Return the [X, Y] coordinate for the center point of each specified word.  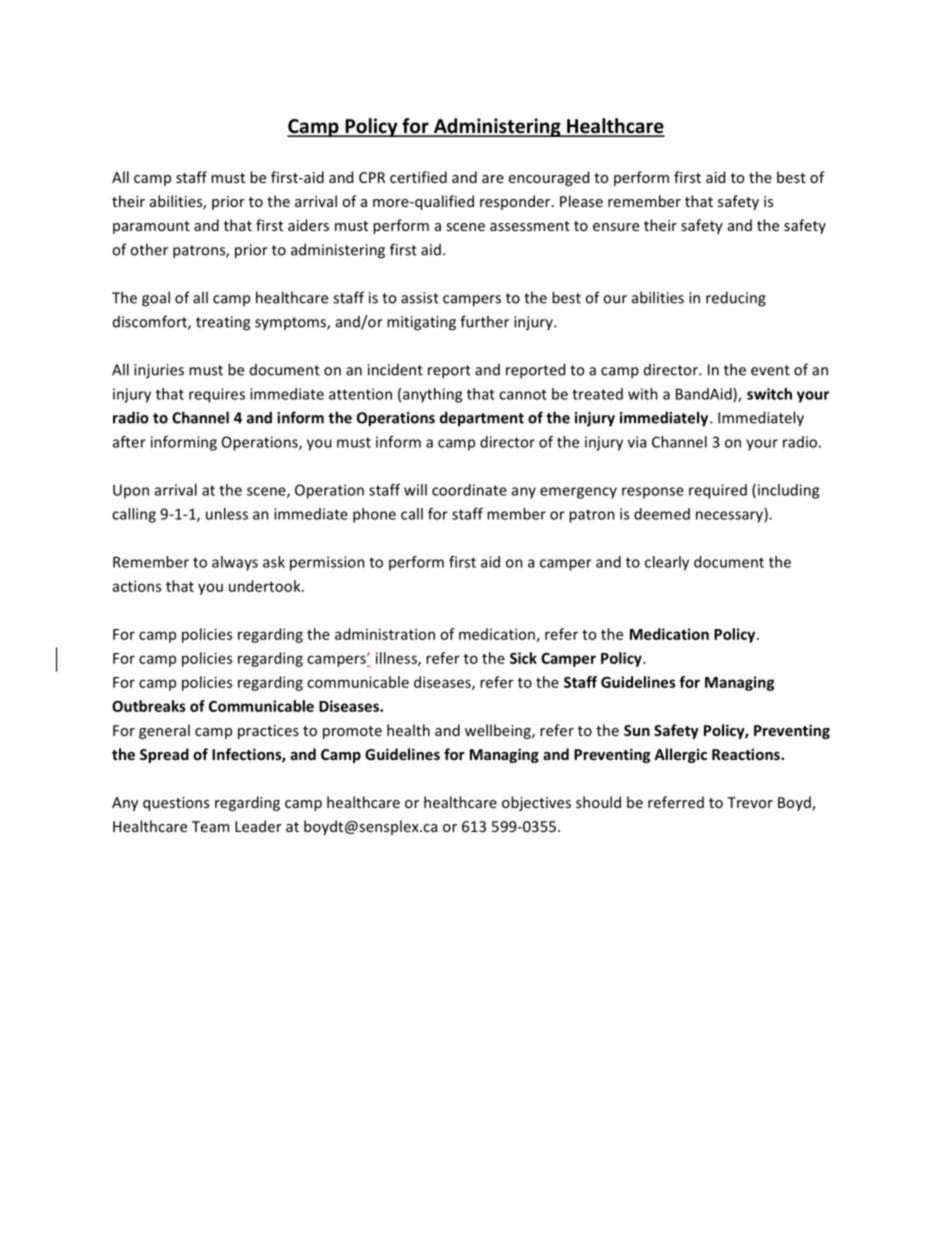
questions [176, 804]
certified [418, 177]
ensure [616, 227]
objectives [536, 803]
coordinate [469, 490]
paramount [151, 227]
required [718, 491]
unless [227, 514]
